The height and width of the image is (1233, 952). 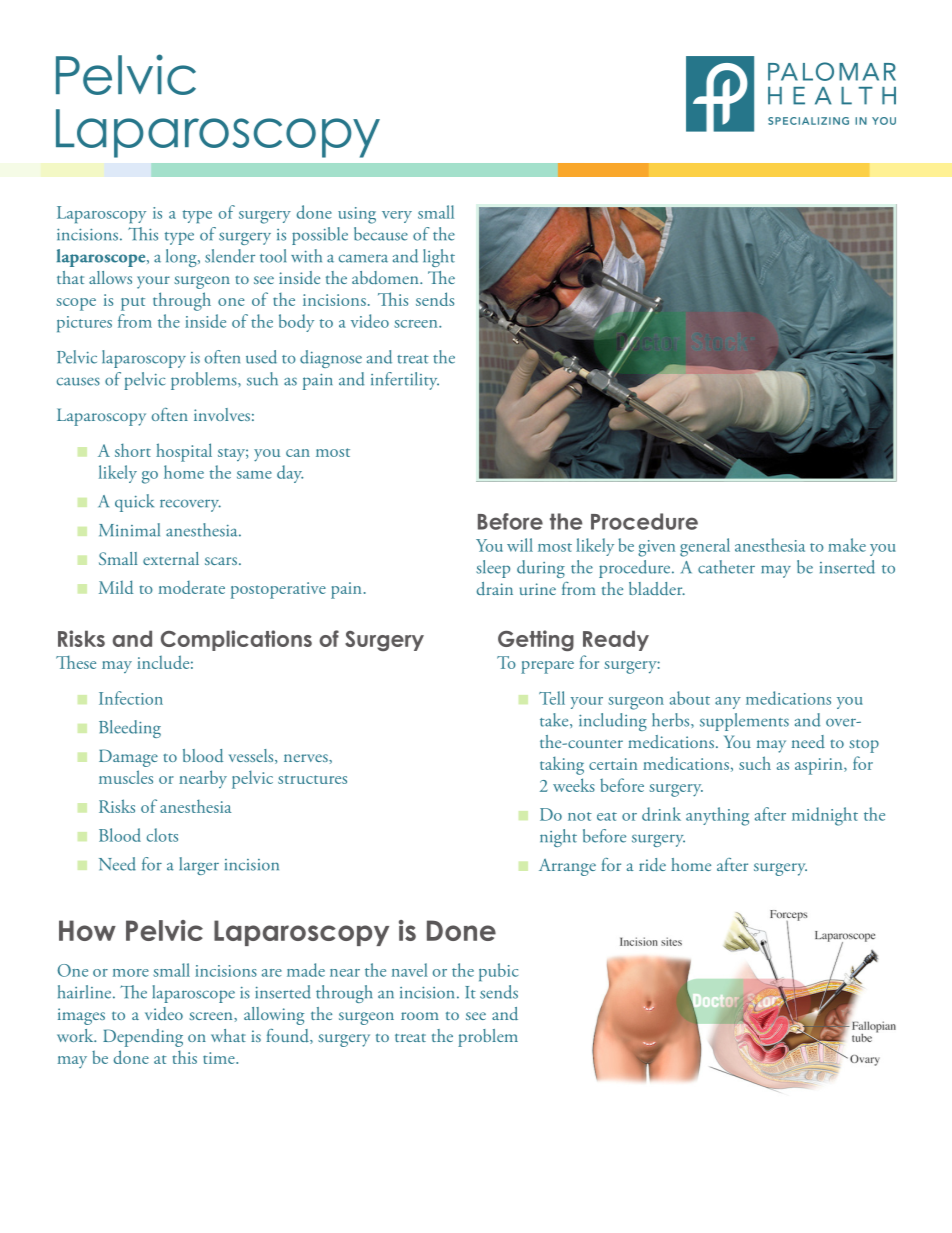 What do you see at coordinates (381, 234) in the image?
I see `because` at bounding box center [381, 234].
